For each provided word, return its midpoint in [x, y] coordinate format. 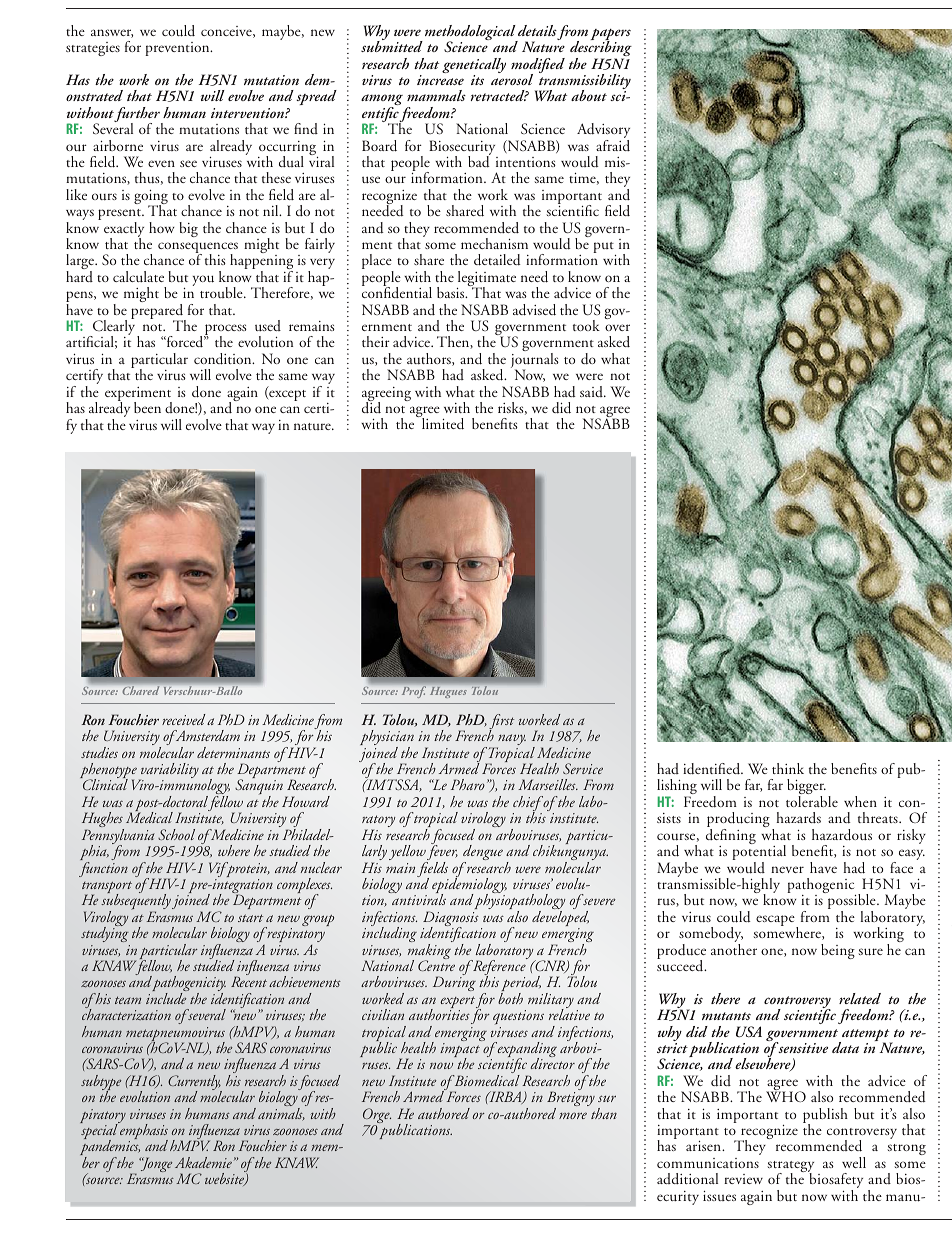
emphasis [143, 1132]
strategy [790, 1168]
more [573, 1115]
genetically [474, 67]
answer [112, 33]
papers [611, 36]
